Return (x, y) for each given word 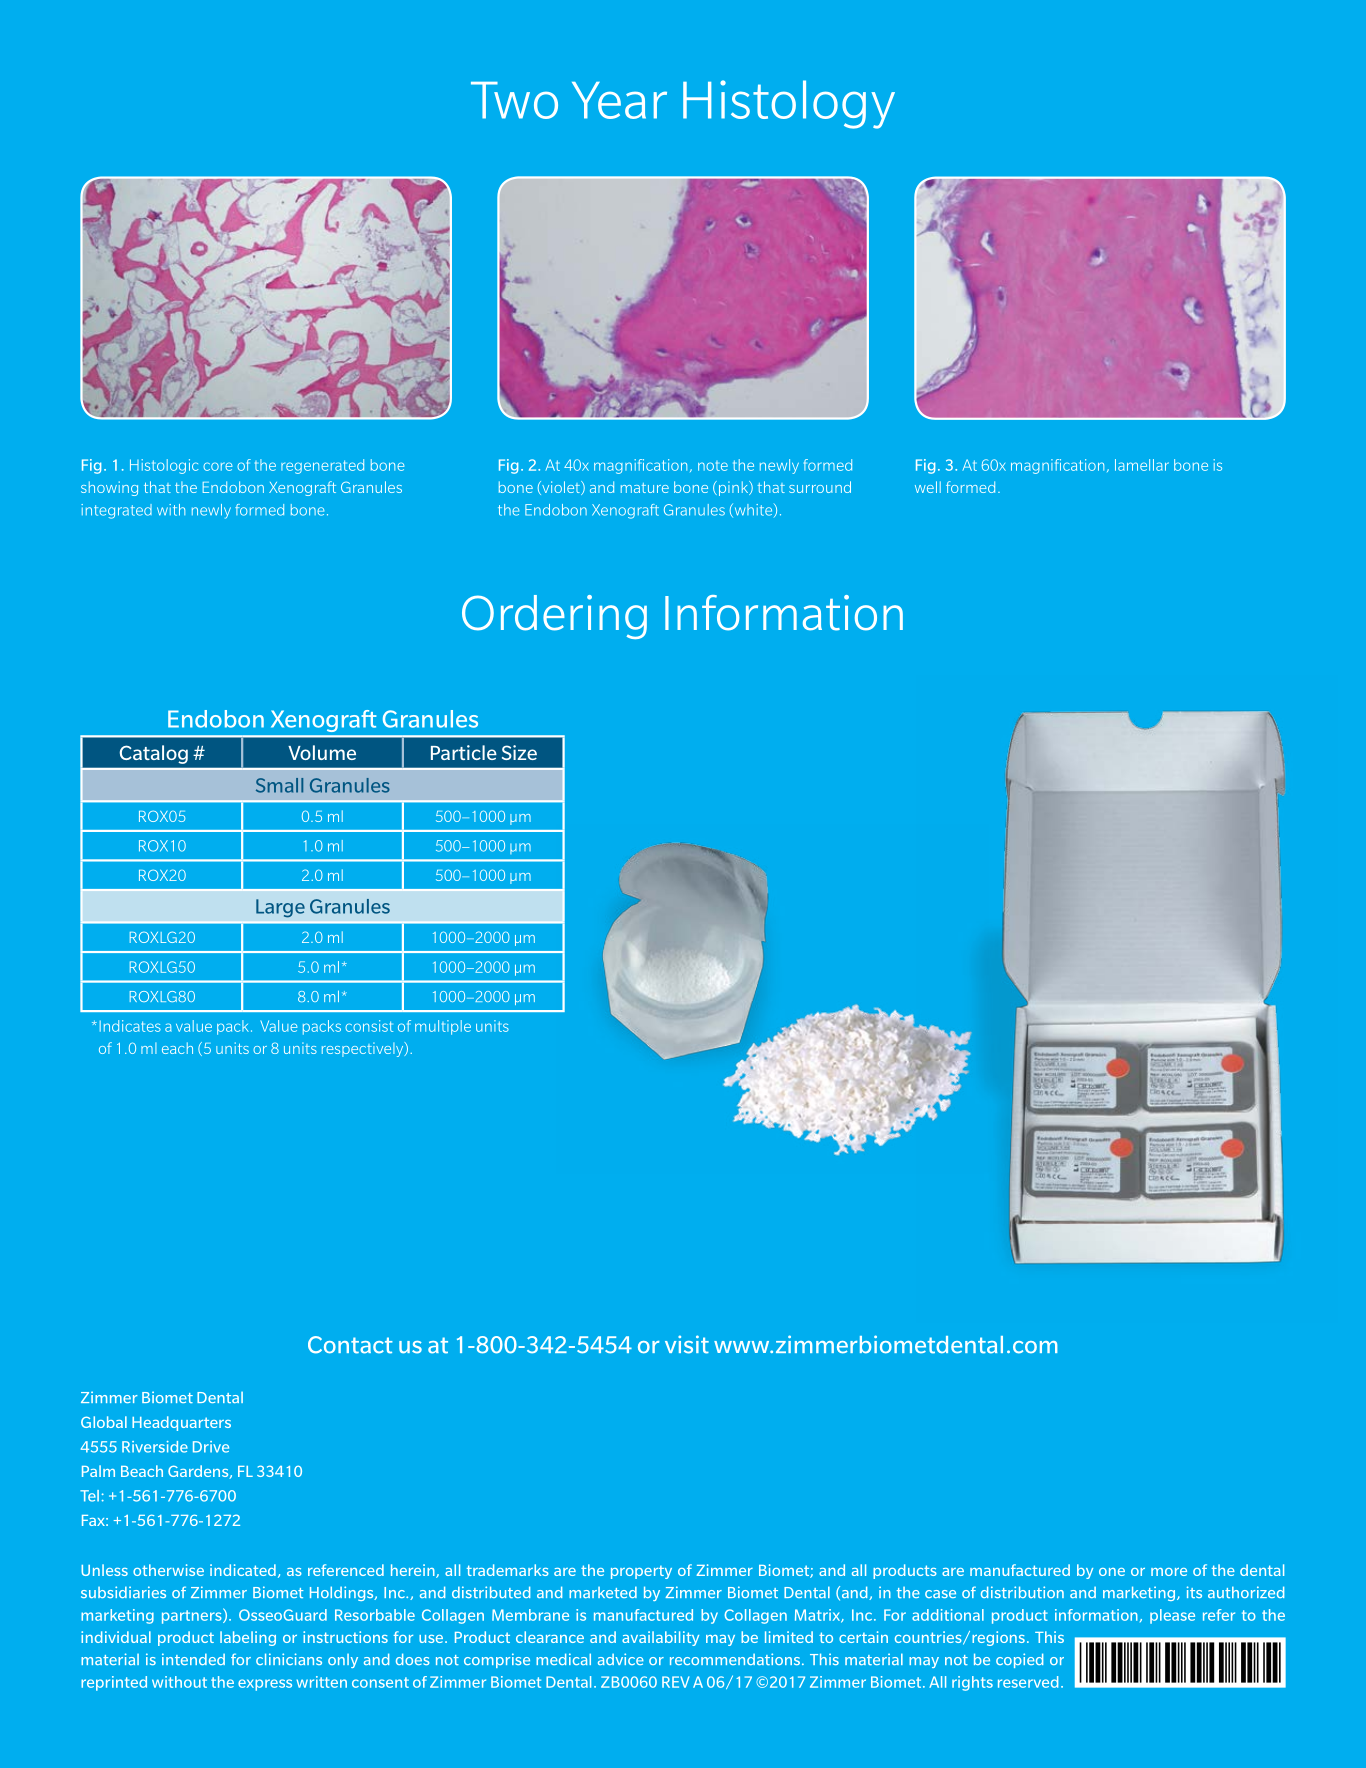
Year (619, 100)
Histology (789, 104)
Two (514, 100)
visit (687, 1344)
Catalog (154, 754)
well (928, 487)
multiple (443, 1027)
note (713, 466)
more (1169, 1572)
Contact (350, 1345)
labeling (248, 1638)
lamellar (1142, 465)
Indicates (130, 1026)
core (217, 466)
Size (519, 752)
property (641, 1572)
